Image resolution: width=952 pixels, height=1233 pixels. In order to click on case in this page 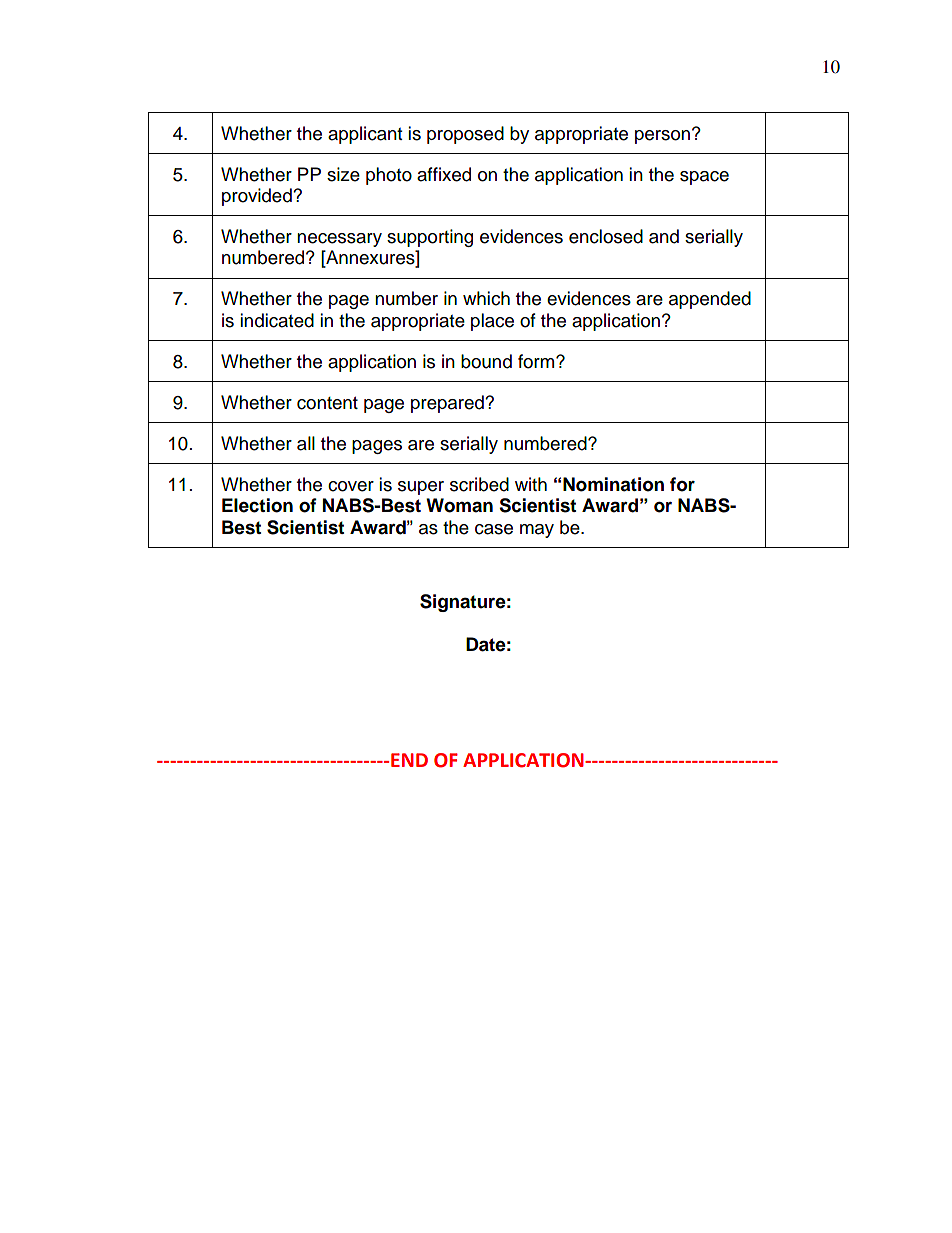, I will do `click(494, 529)`.
